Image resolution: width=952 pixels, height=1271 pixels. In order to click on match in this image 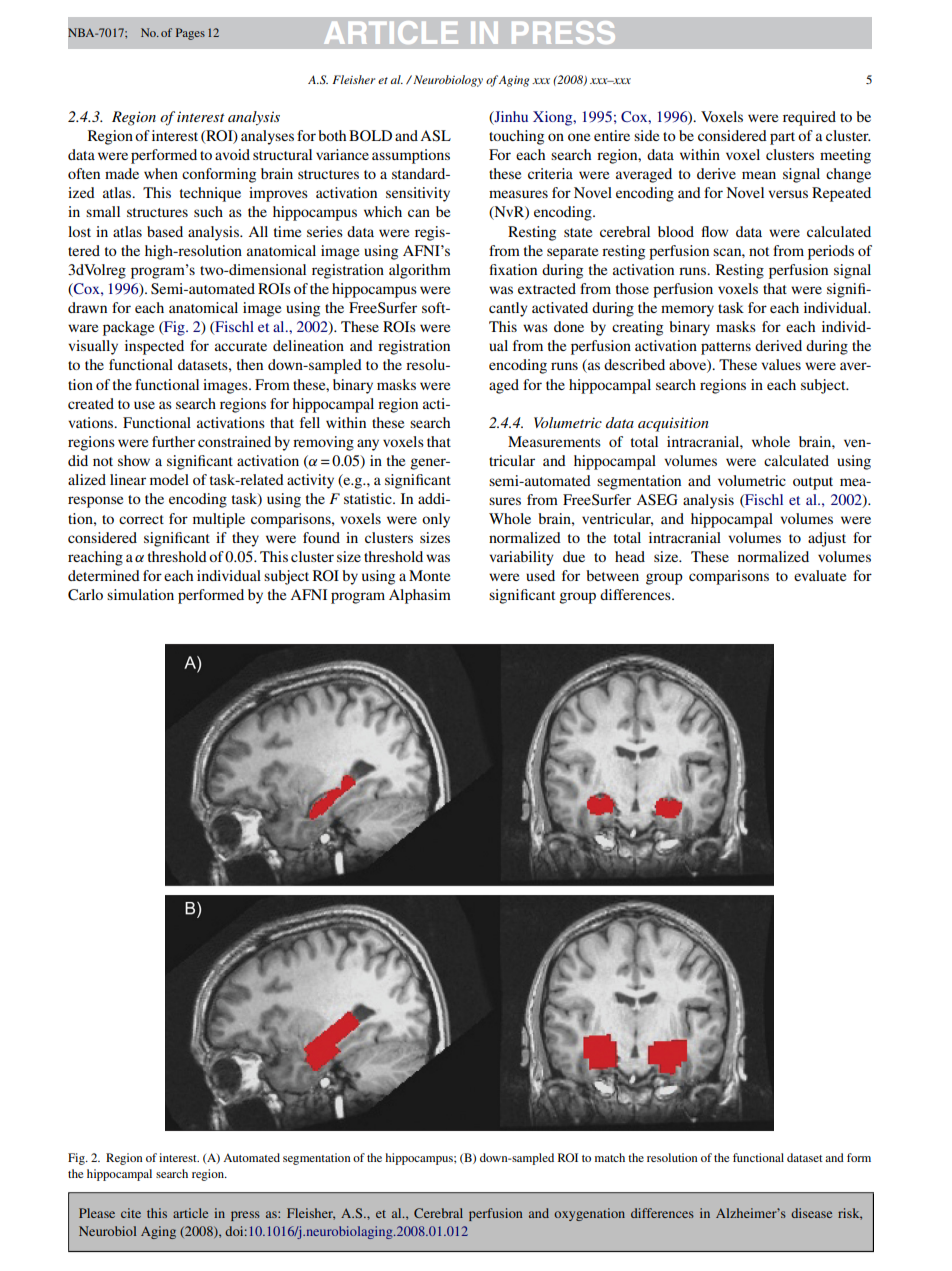, I will do `click(610, 1157)`.
